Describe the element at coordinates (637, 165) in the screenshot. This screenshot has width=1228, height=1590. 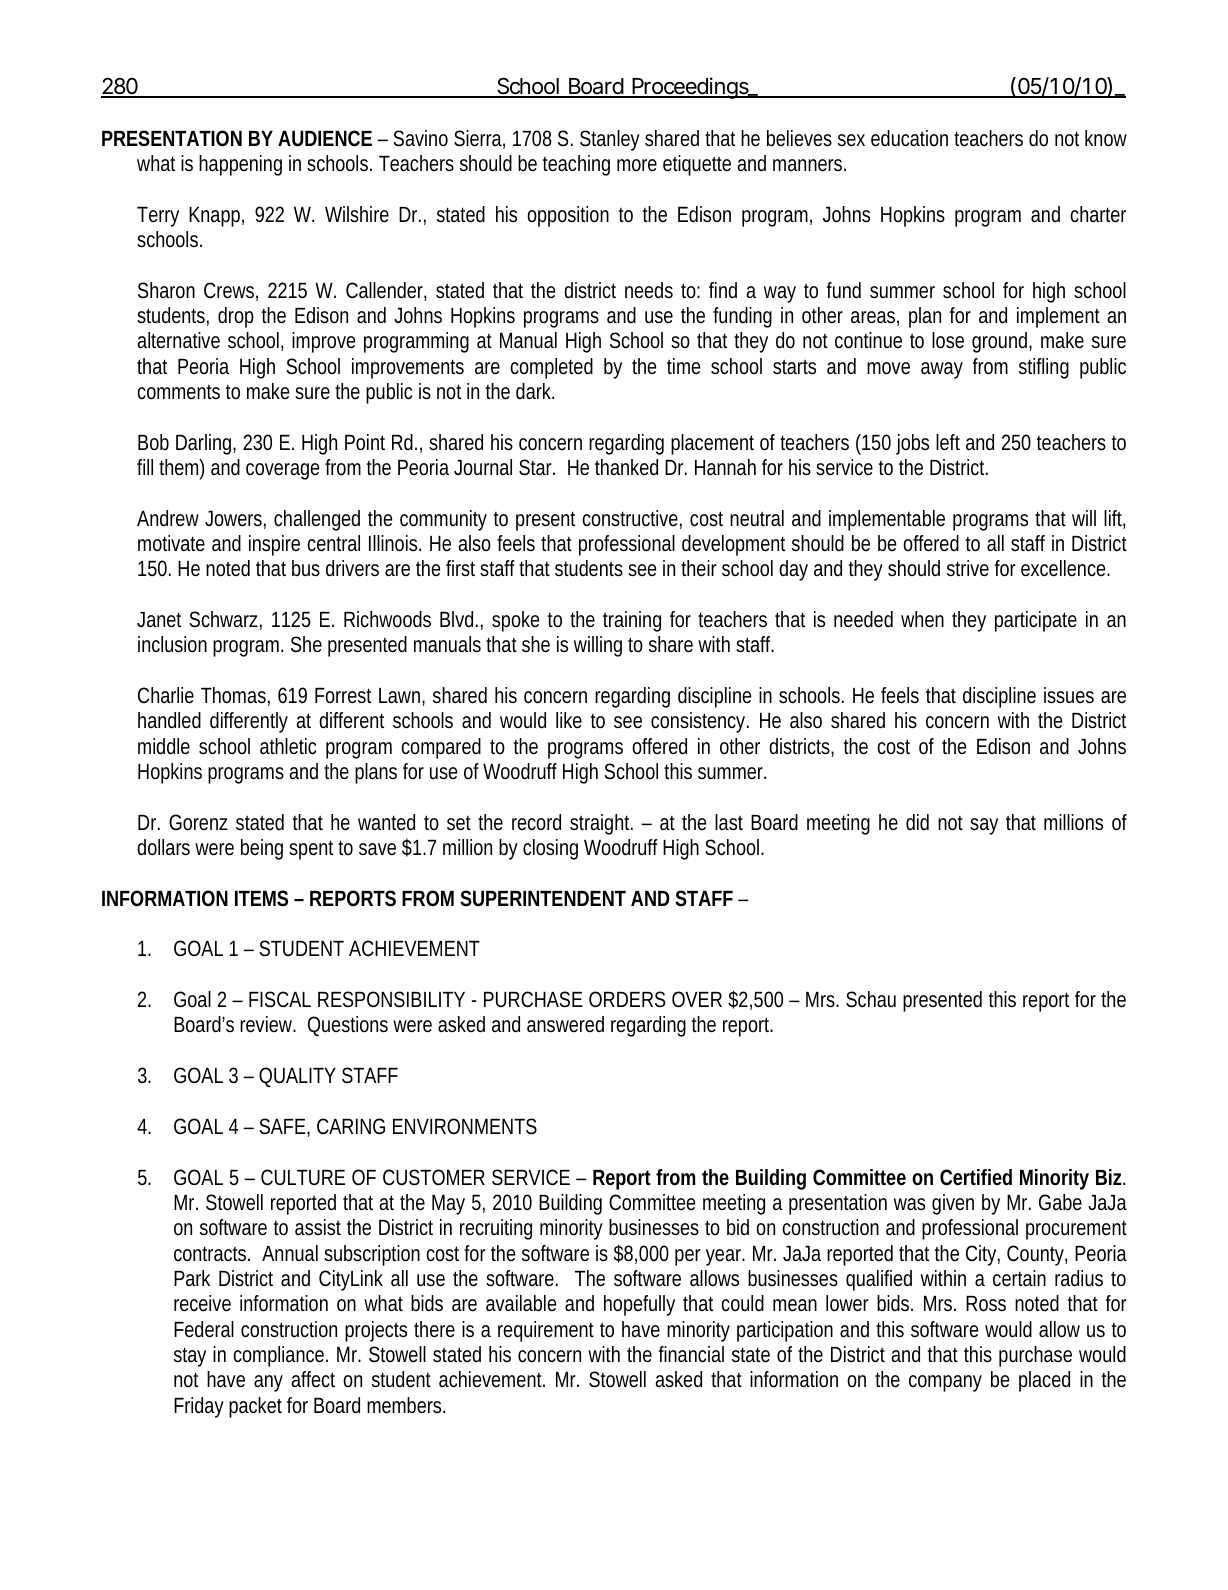
I see `more` at that location.
